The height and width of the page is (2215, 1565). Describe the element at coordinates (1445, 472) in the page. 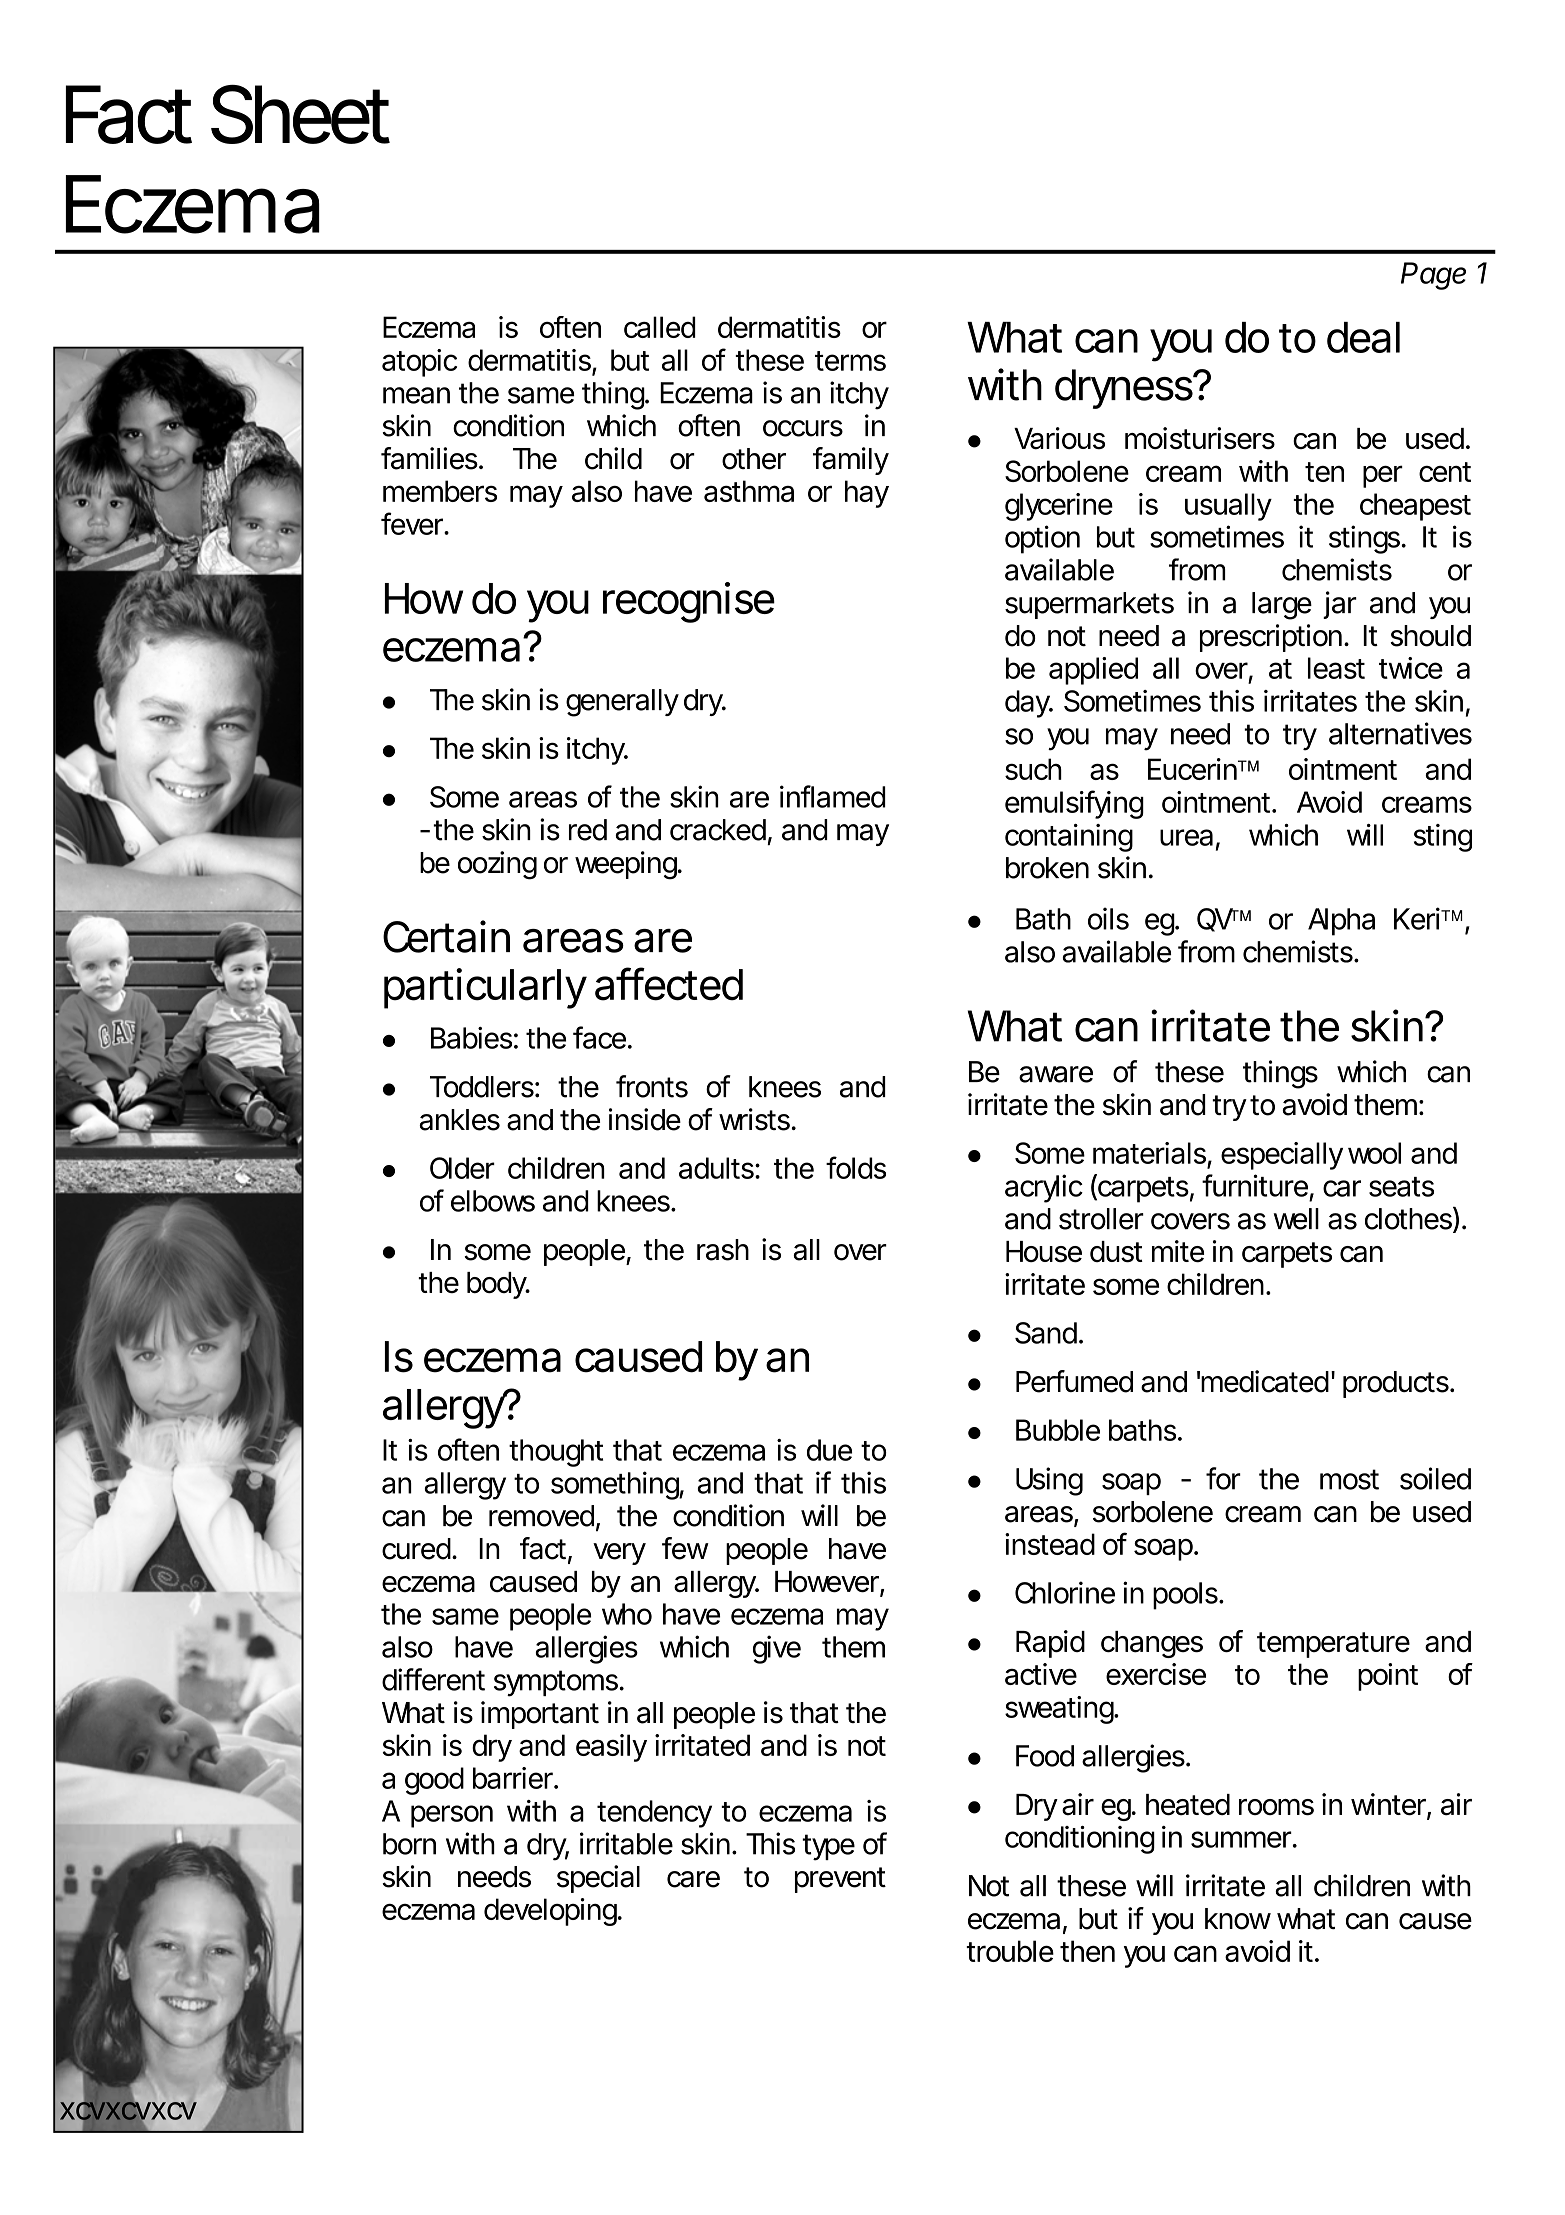

I see `cent` at that location.
